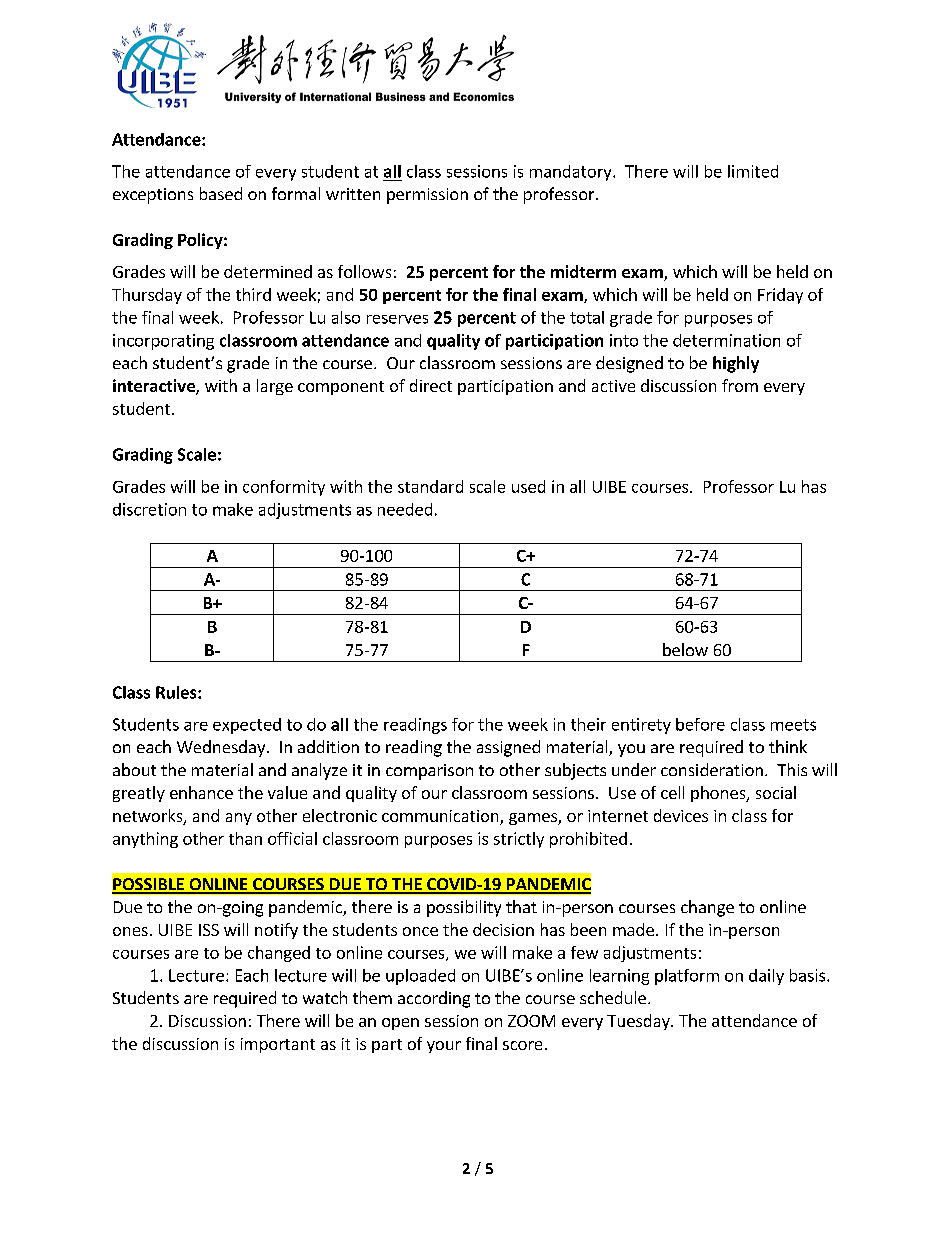 The image size is (952, 1233). What do you see at coordinates (431, 385) in the image?
I see `direct` at bounding box center [431, 385].
